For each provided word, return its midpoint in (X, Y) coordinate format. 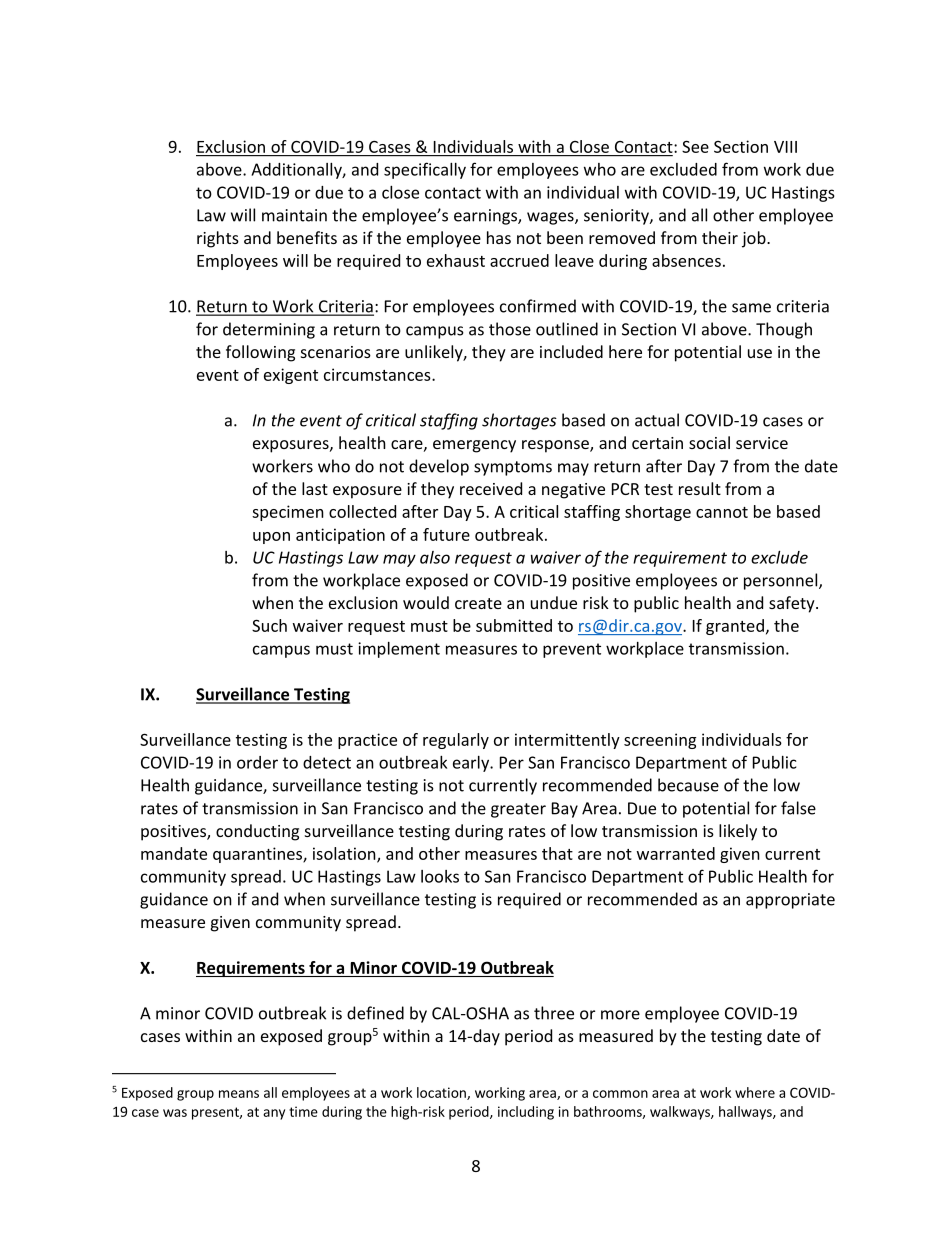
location (442, 1093)
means (239, 1094)
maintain (294, 215)
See (695, 146)
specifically (425, 170)
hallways (746, 1113)
